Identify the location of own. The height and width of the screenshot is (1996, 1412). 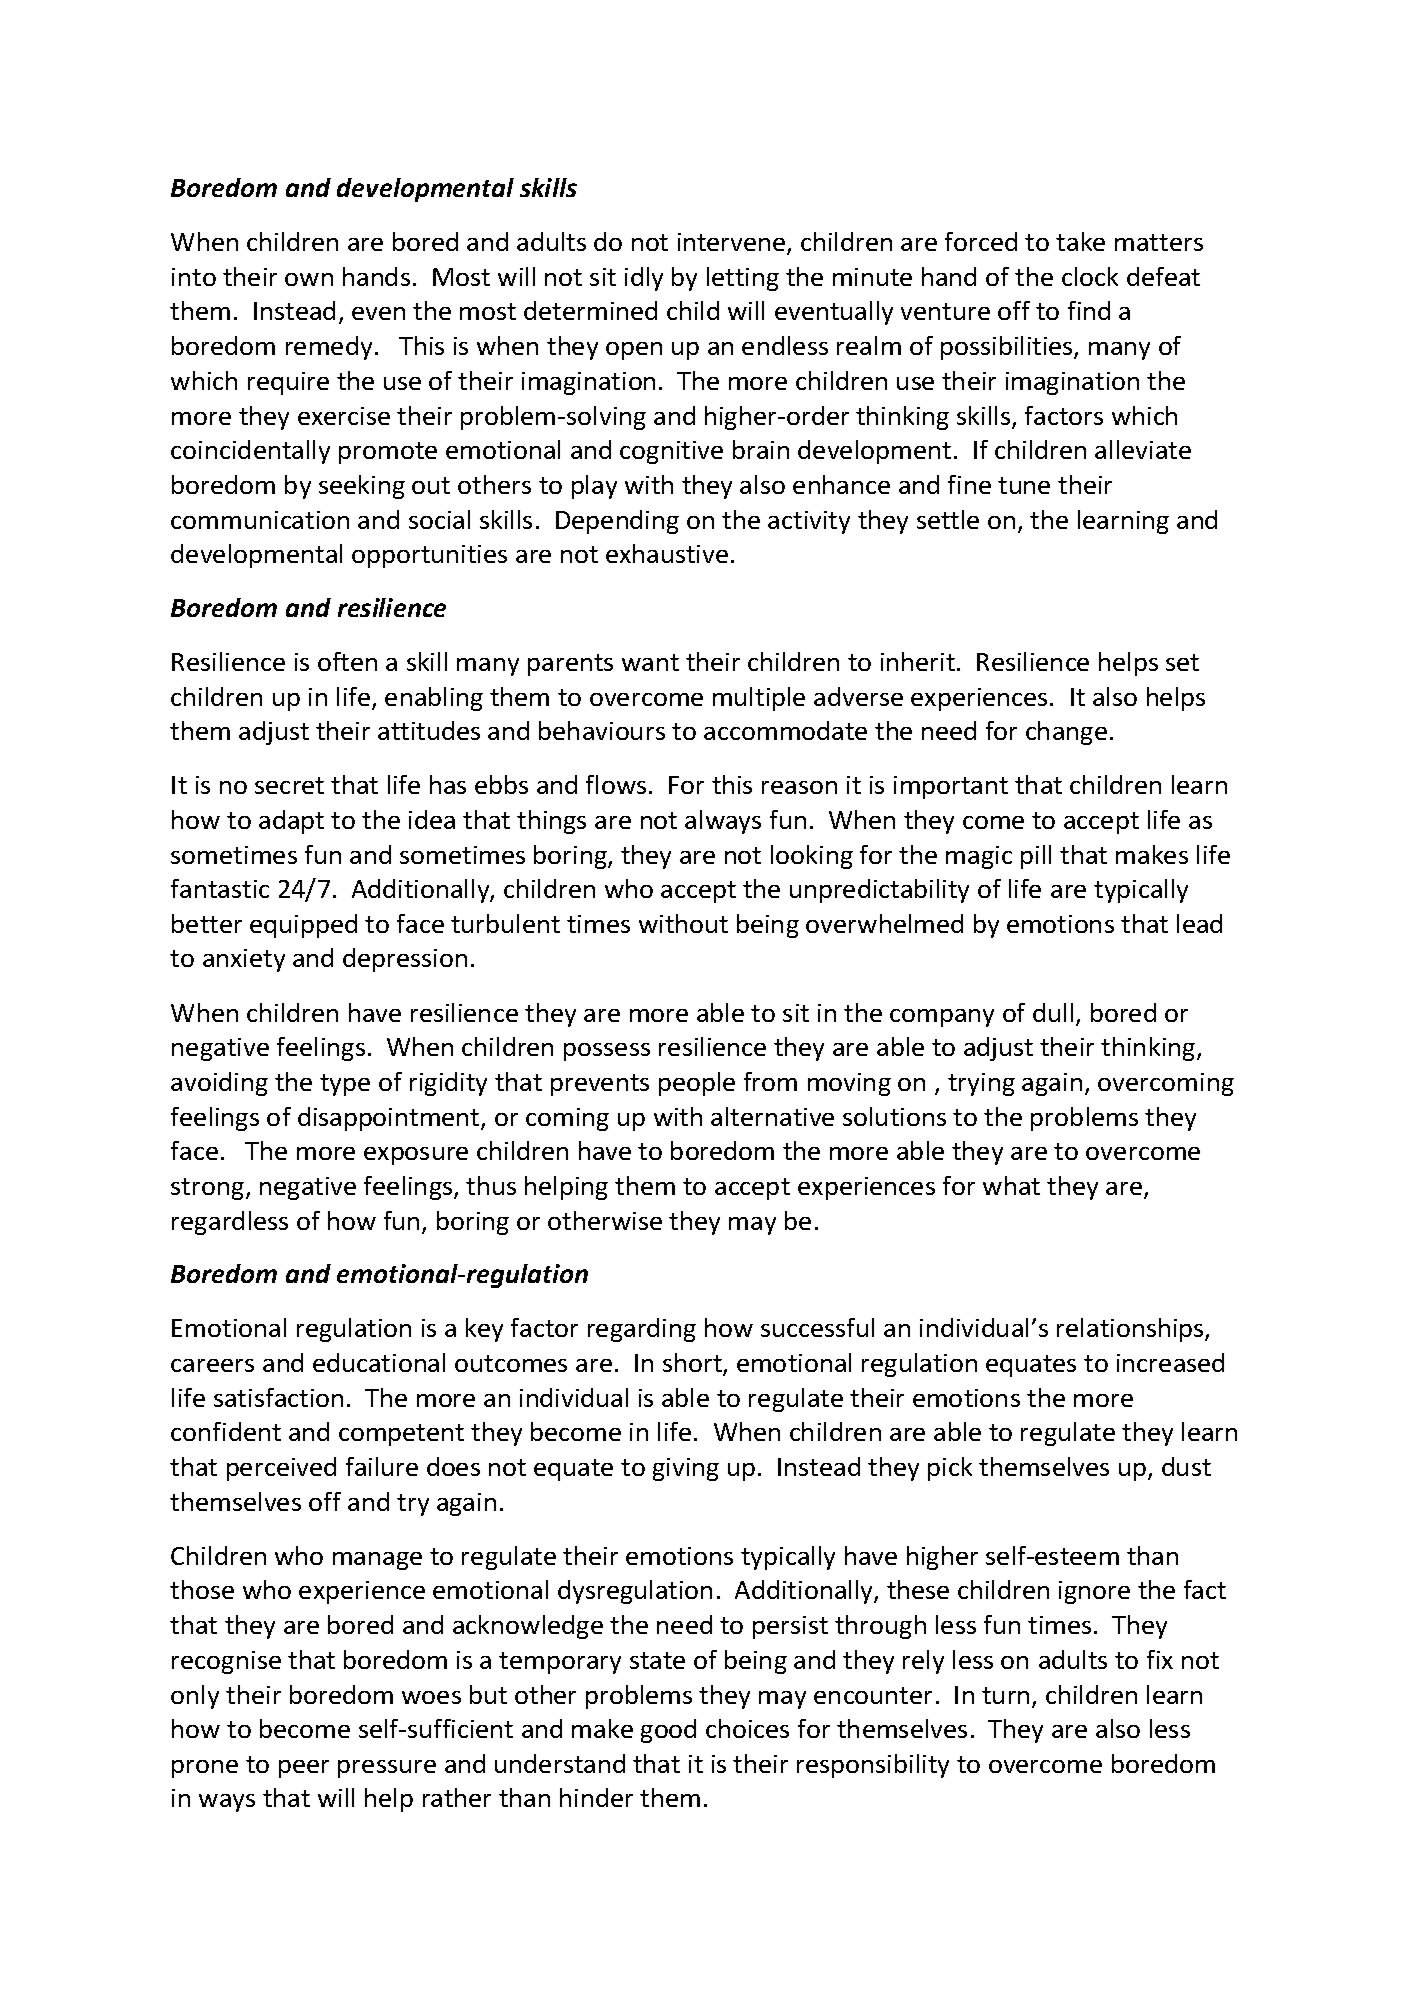
(309, 279).
